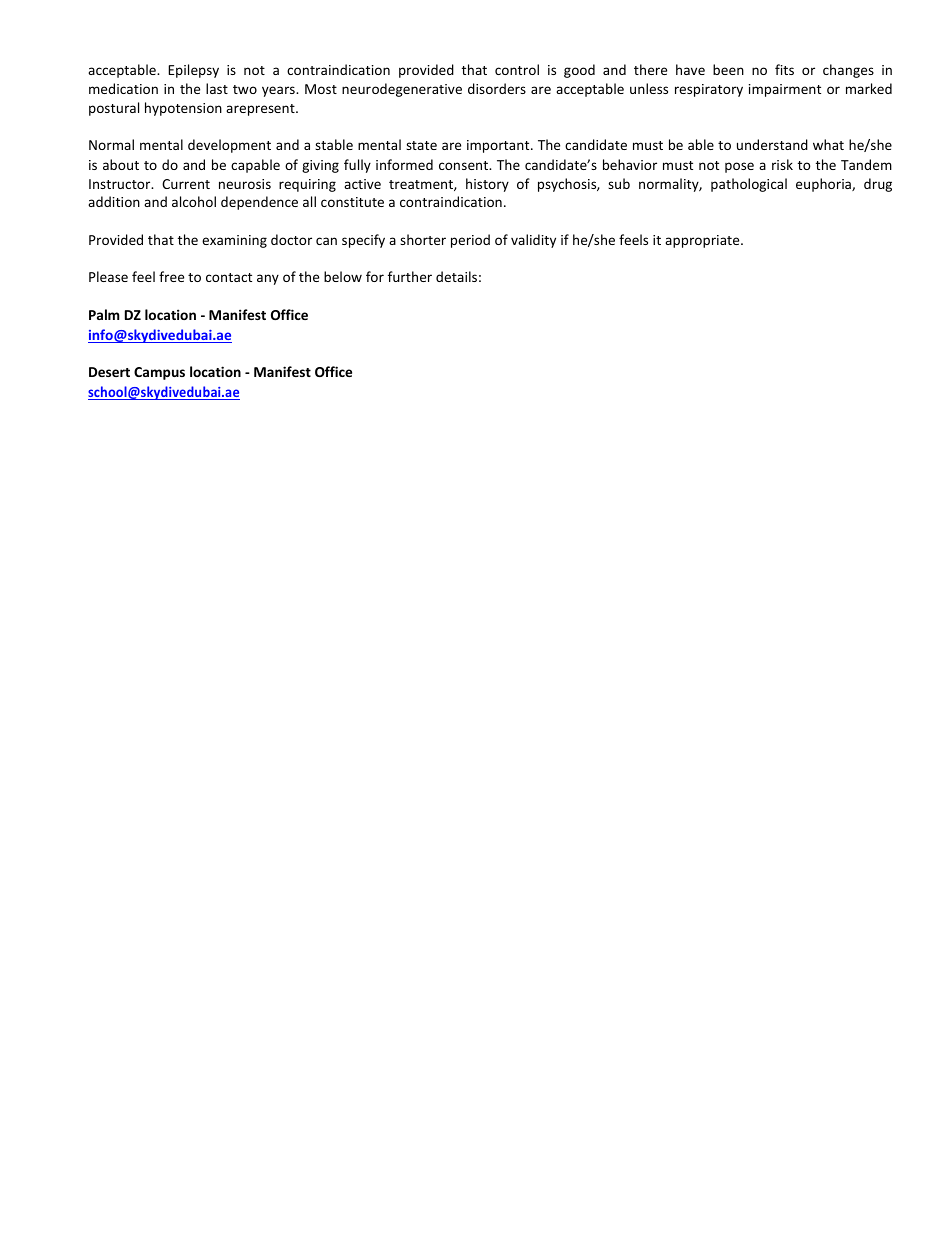 The width and height of the screenshot is (952, 1233). What do you see at coordinates (784, 69) in the screenshot?
I see `fits` at bounding box center [784, 69].
